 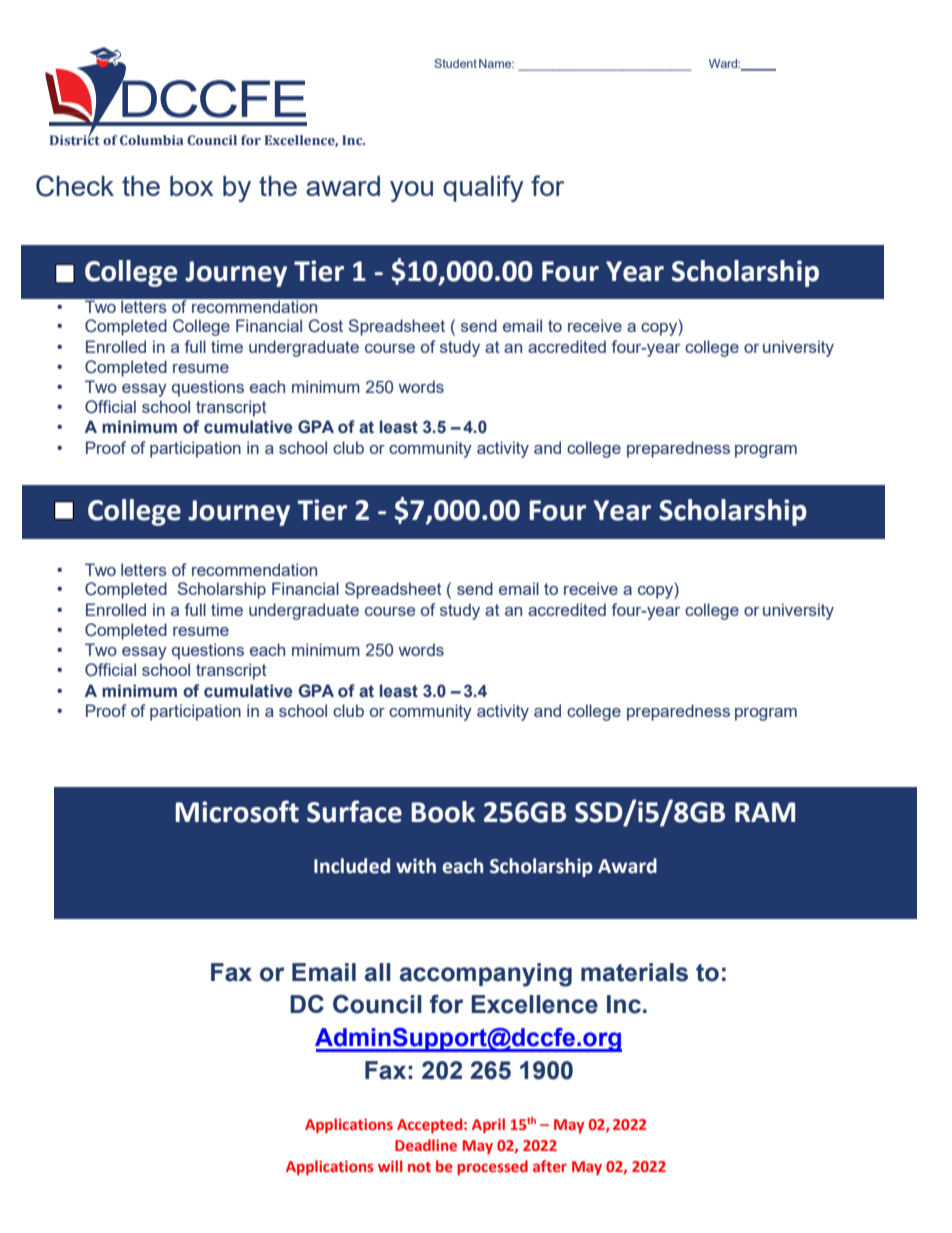 What do you see at coordinates (416, 866) in the document?
I see `with` at bounding box center [416, 866].
